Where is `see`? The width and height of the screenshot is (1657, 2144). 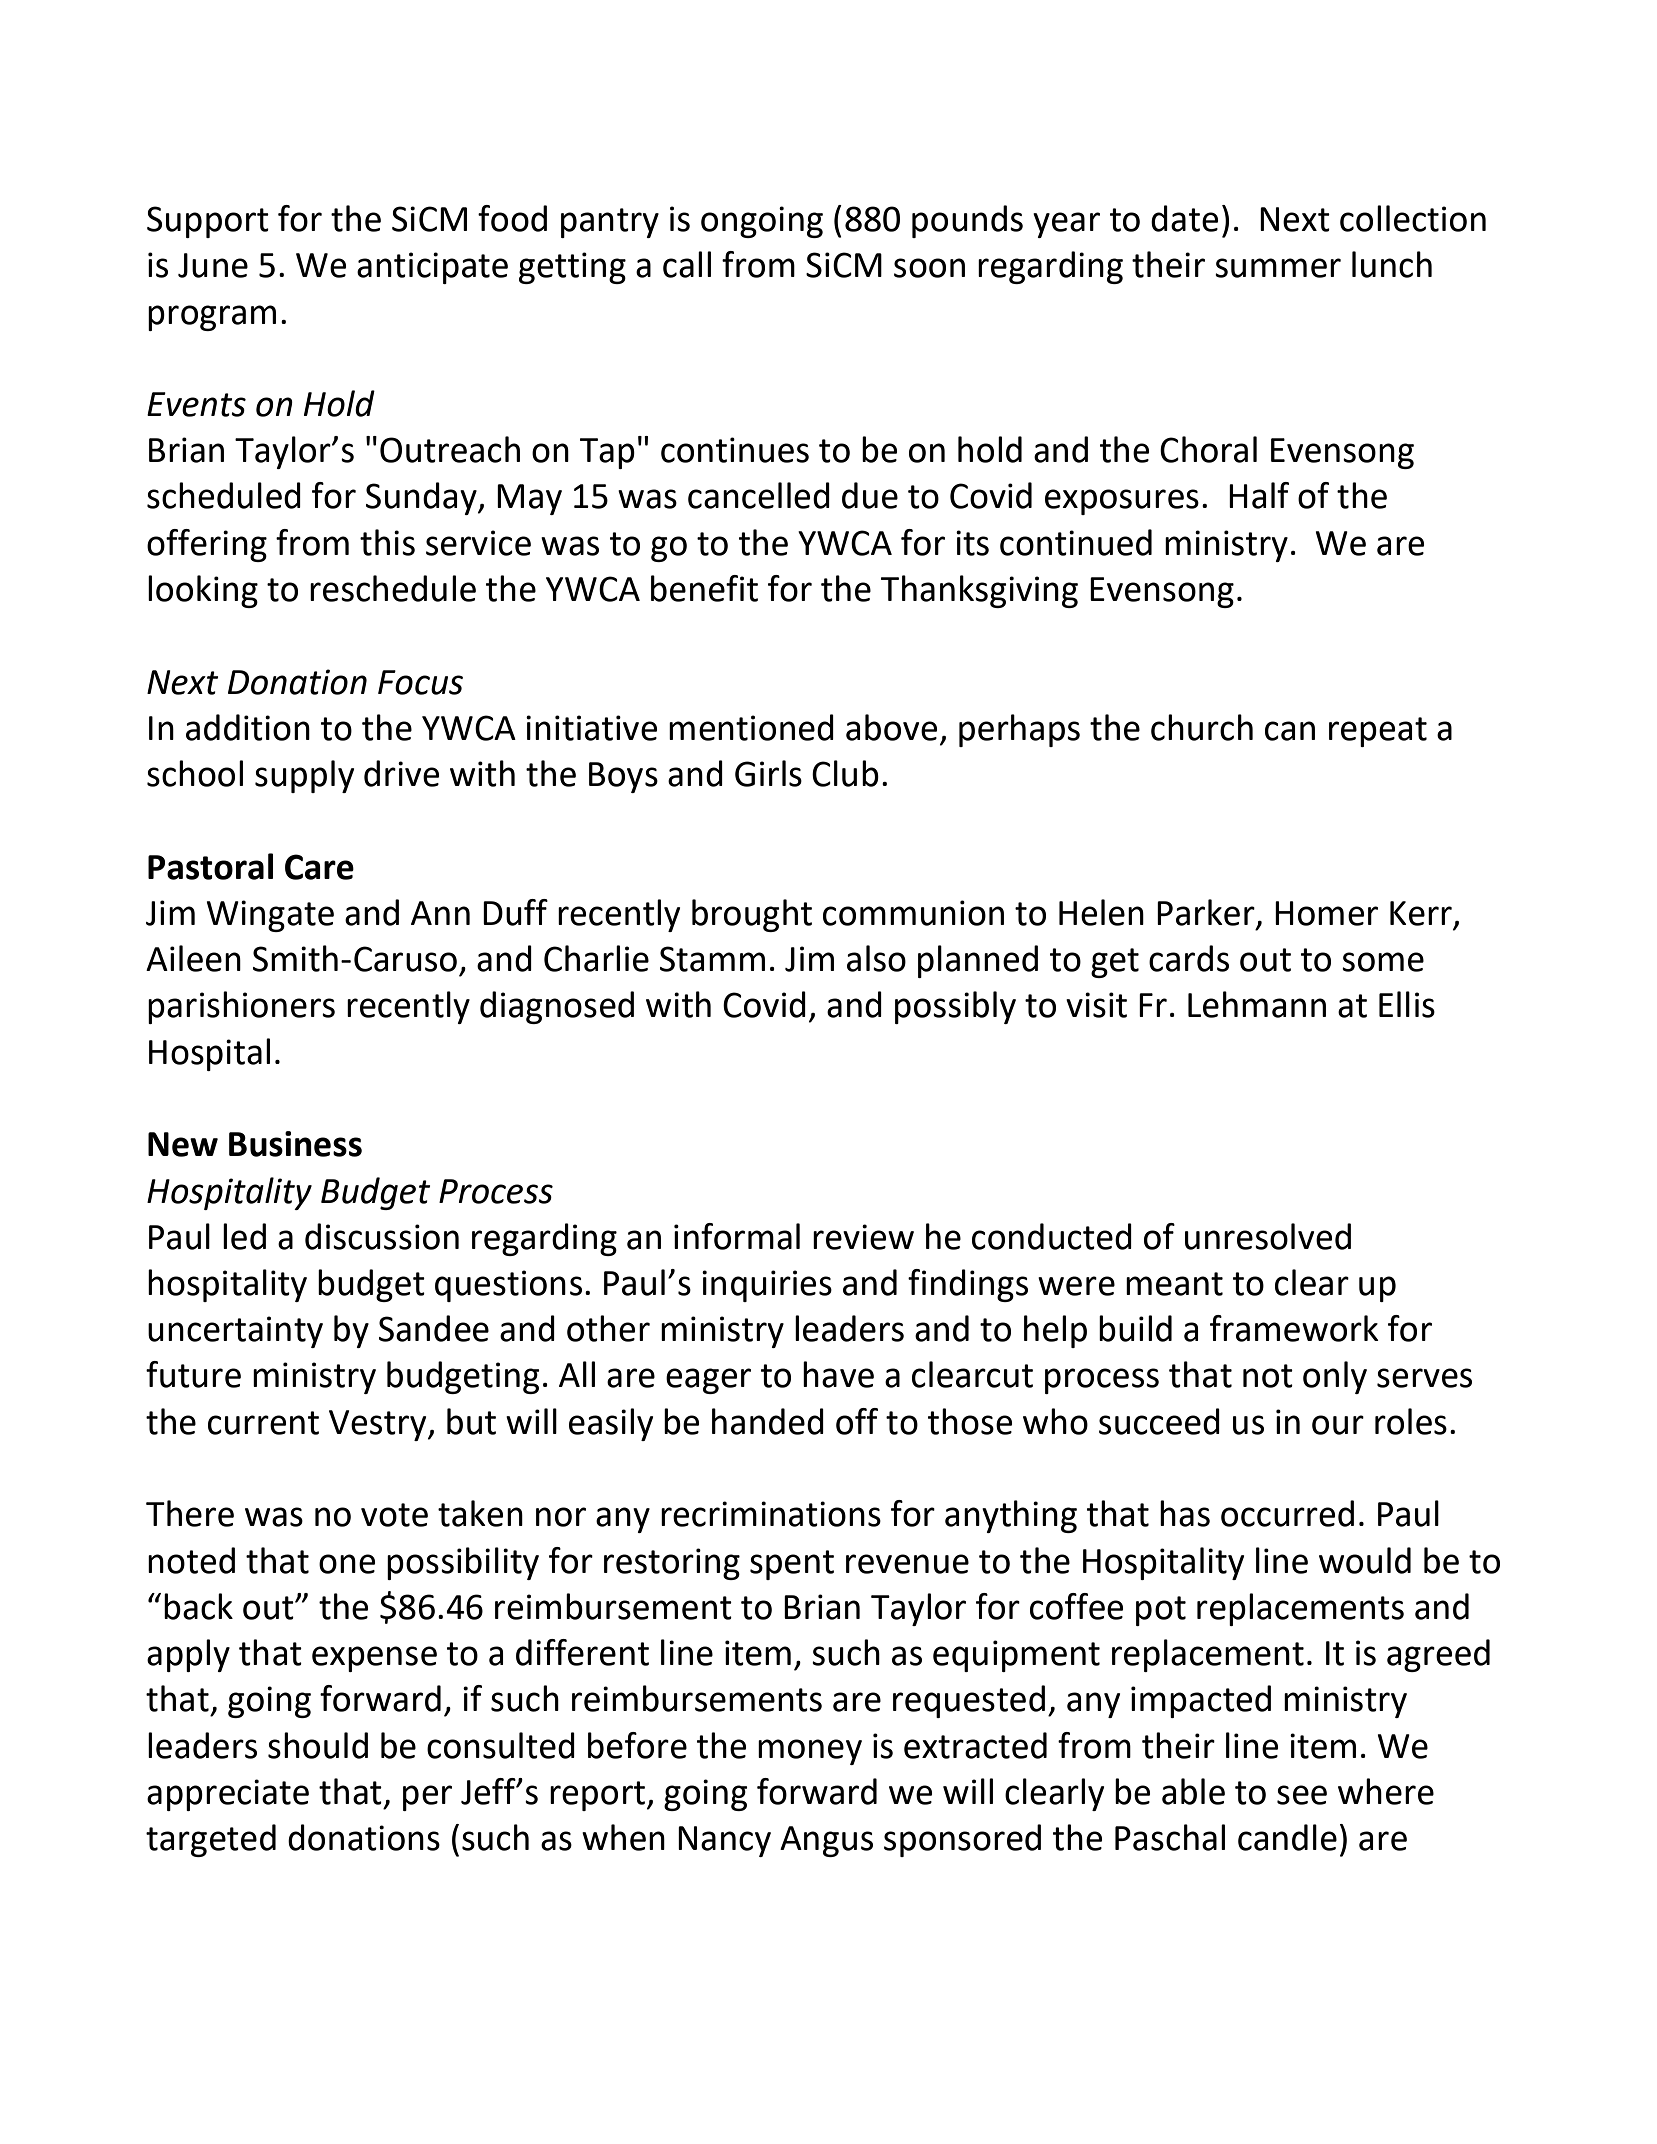 see is located at coordinates (1302, 1795).
